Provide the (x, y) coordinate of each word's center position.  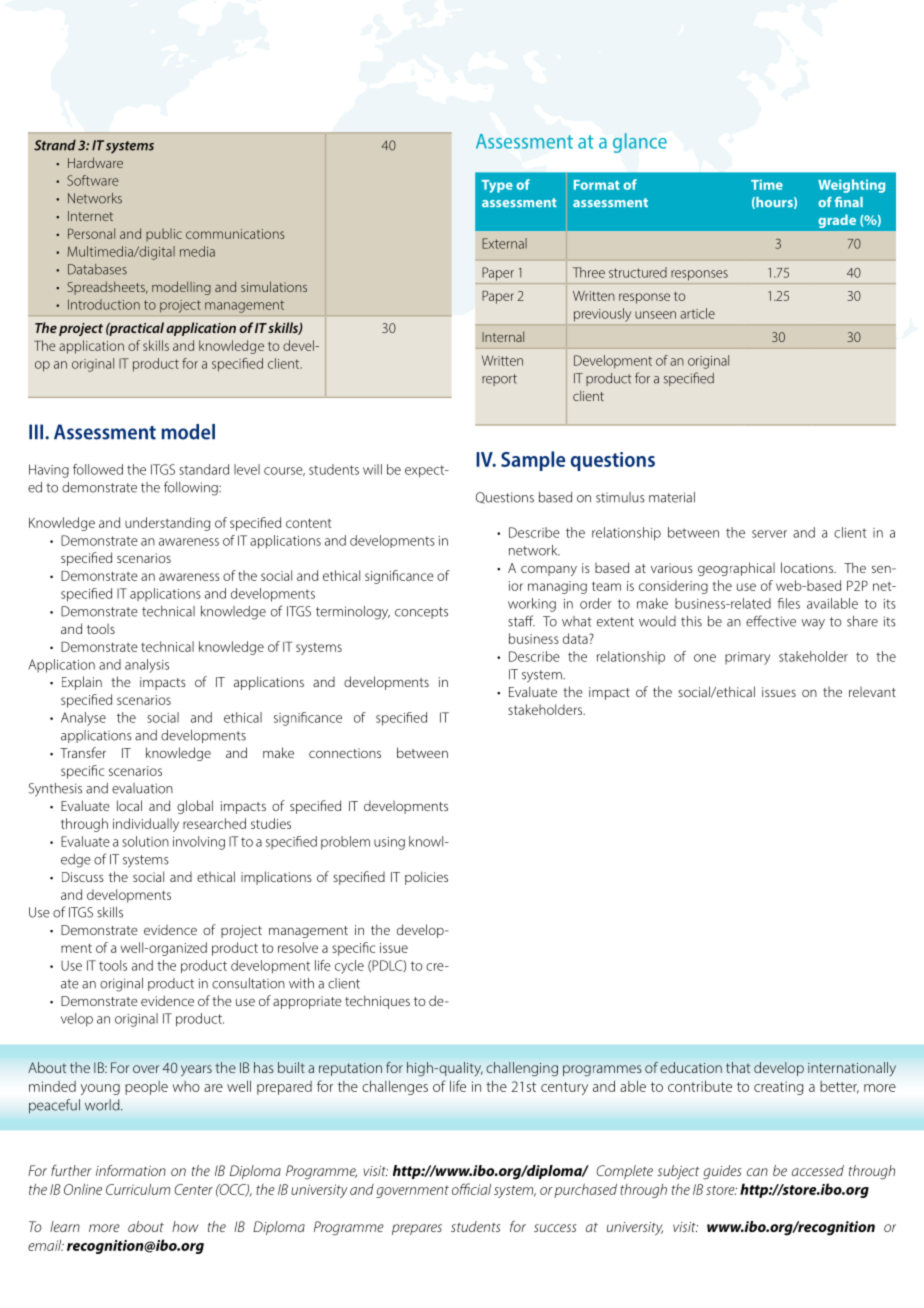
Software (93, 180)
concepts (421, 613)
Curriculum (138, 1189)
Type (497, 186)
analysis (147, 666)
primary (747, 658)
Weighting (851, 186)
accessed (818, 1170)
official (471, 1189)
